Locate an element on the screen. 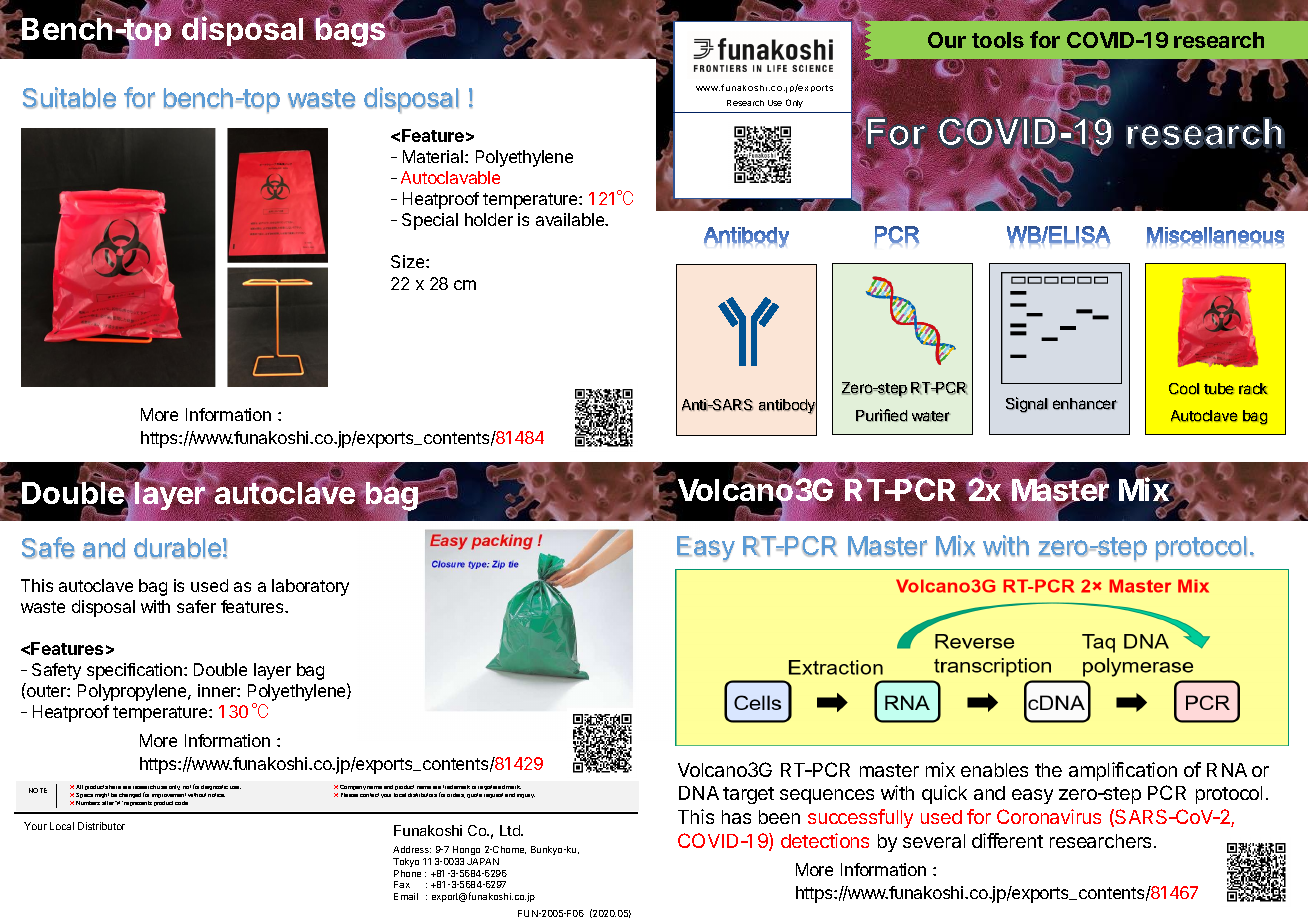 This screenshot has height=924, width=1308. Size is located at coordinates (409, 261).
